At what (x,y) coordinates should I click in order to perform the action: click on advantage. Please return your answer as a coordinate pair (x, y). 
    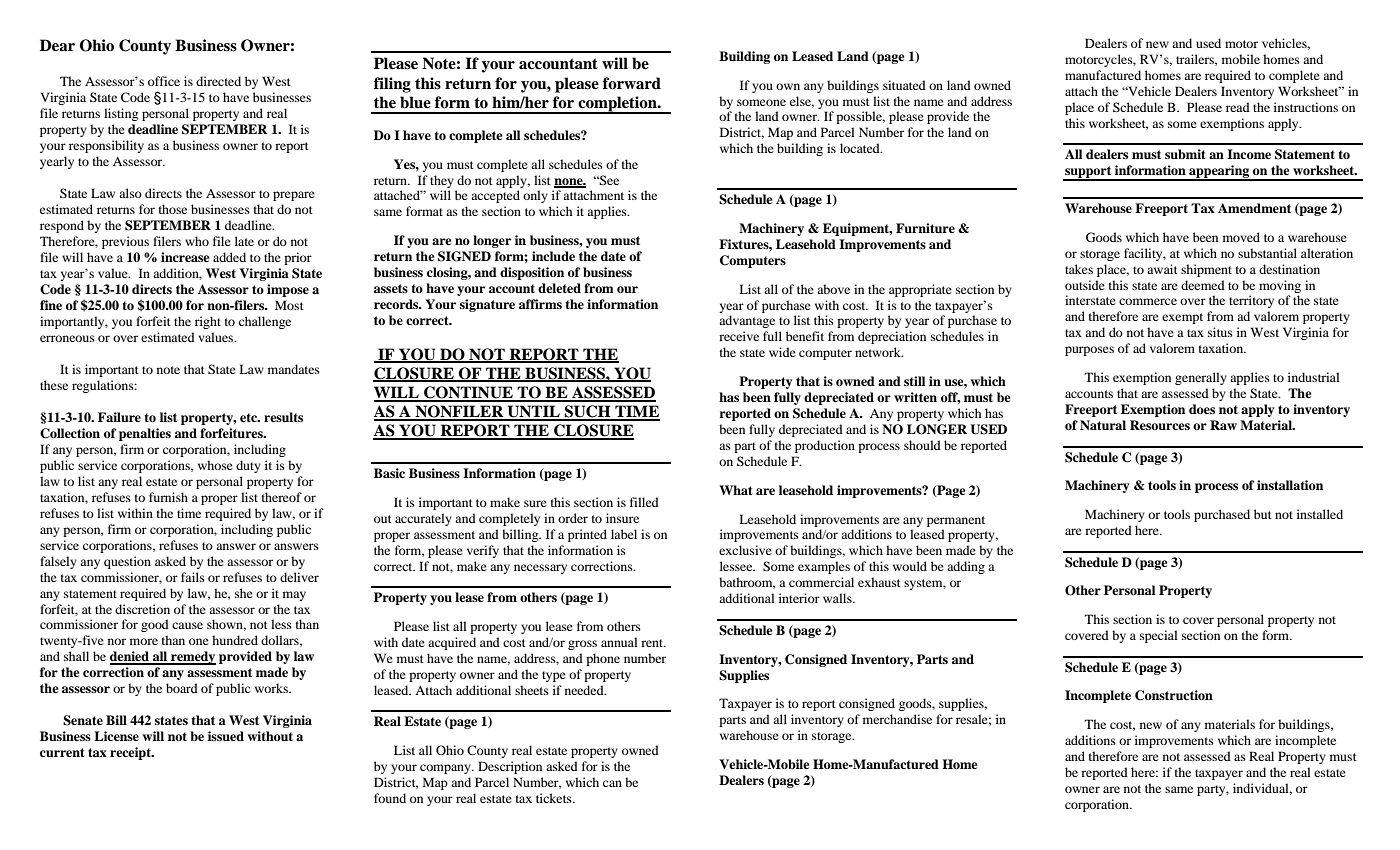
    Looking at the image, I should click on (747, 321).
